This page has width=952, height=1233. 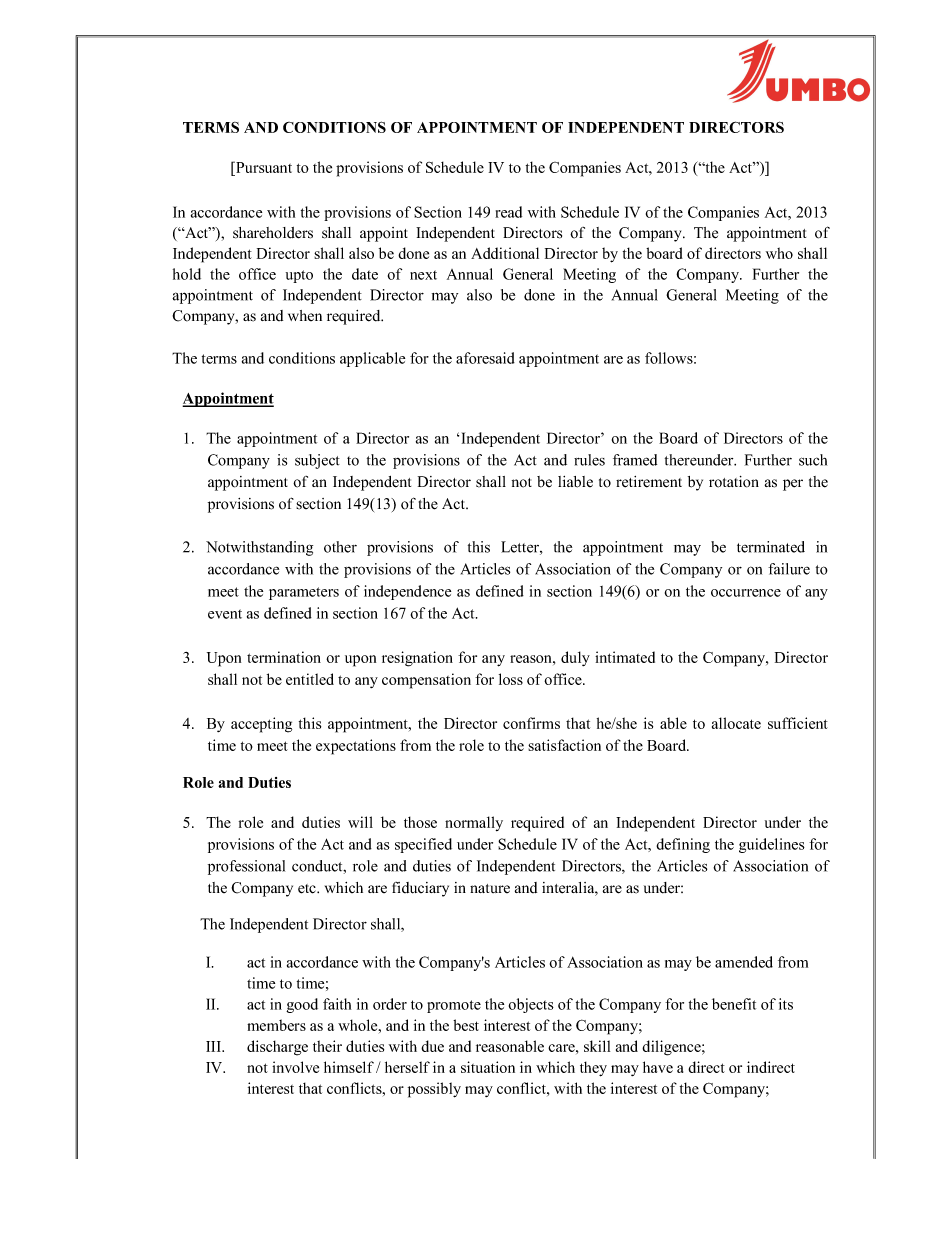 What do you see at coordinates (485, 358) in the page?
I see `aforesaid` at bounding box center [485, 358].
